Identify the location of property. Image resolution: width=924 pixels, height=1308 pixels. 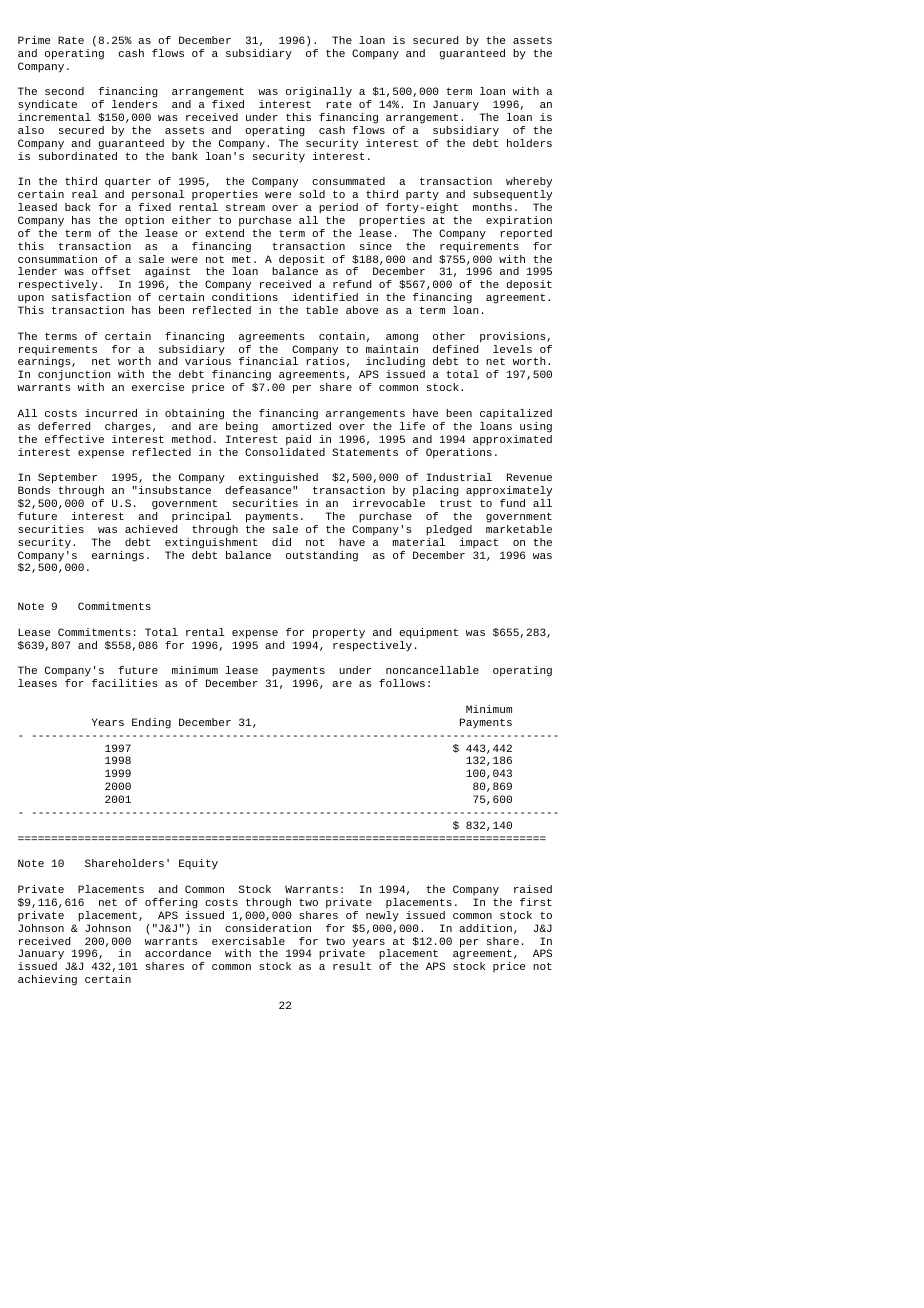
(339, 633).
